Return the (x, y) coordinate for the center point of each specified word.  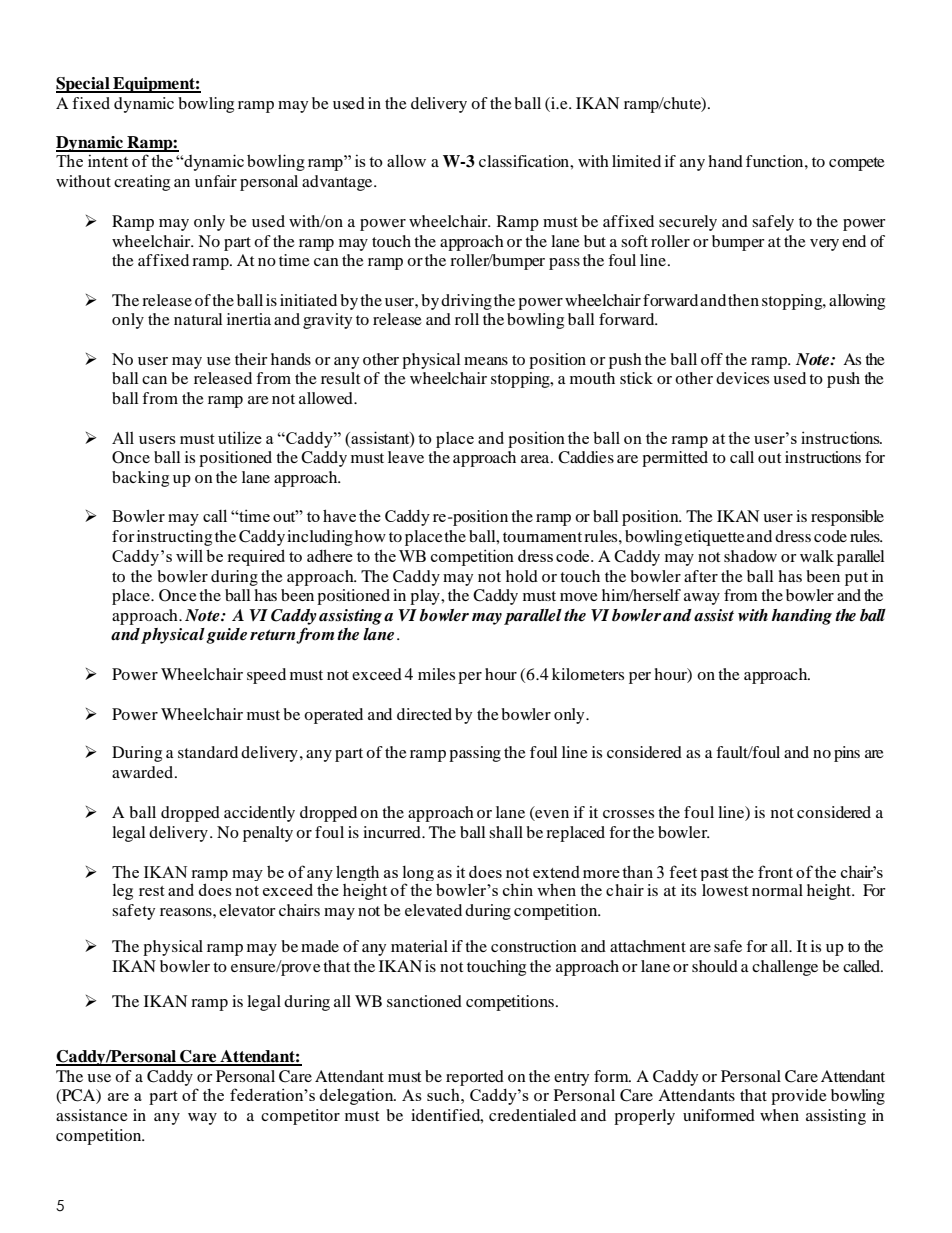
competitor (300, 1117)
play (426, 597)
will (189, 555)
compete (857, 164)
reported (475, 1078)
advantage (338, 183)
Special (84, 85)
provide (799, 1097)
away (702, 599)
